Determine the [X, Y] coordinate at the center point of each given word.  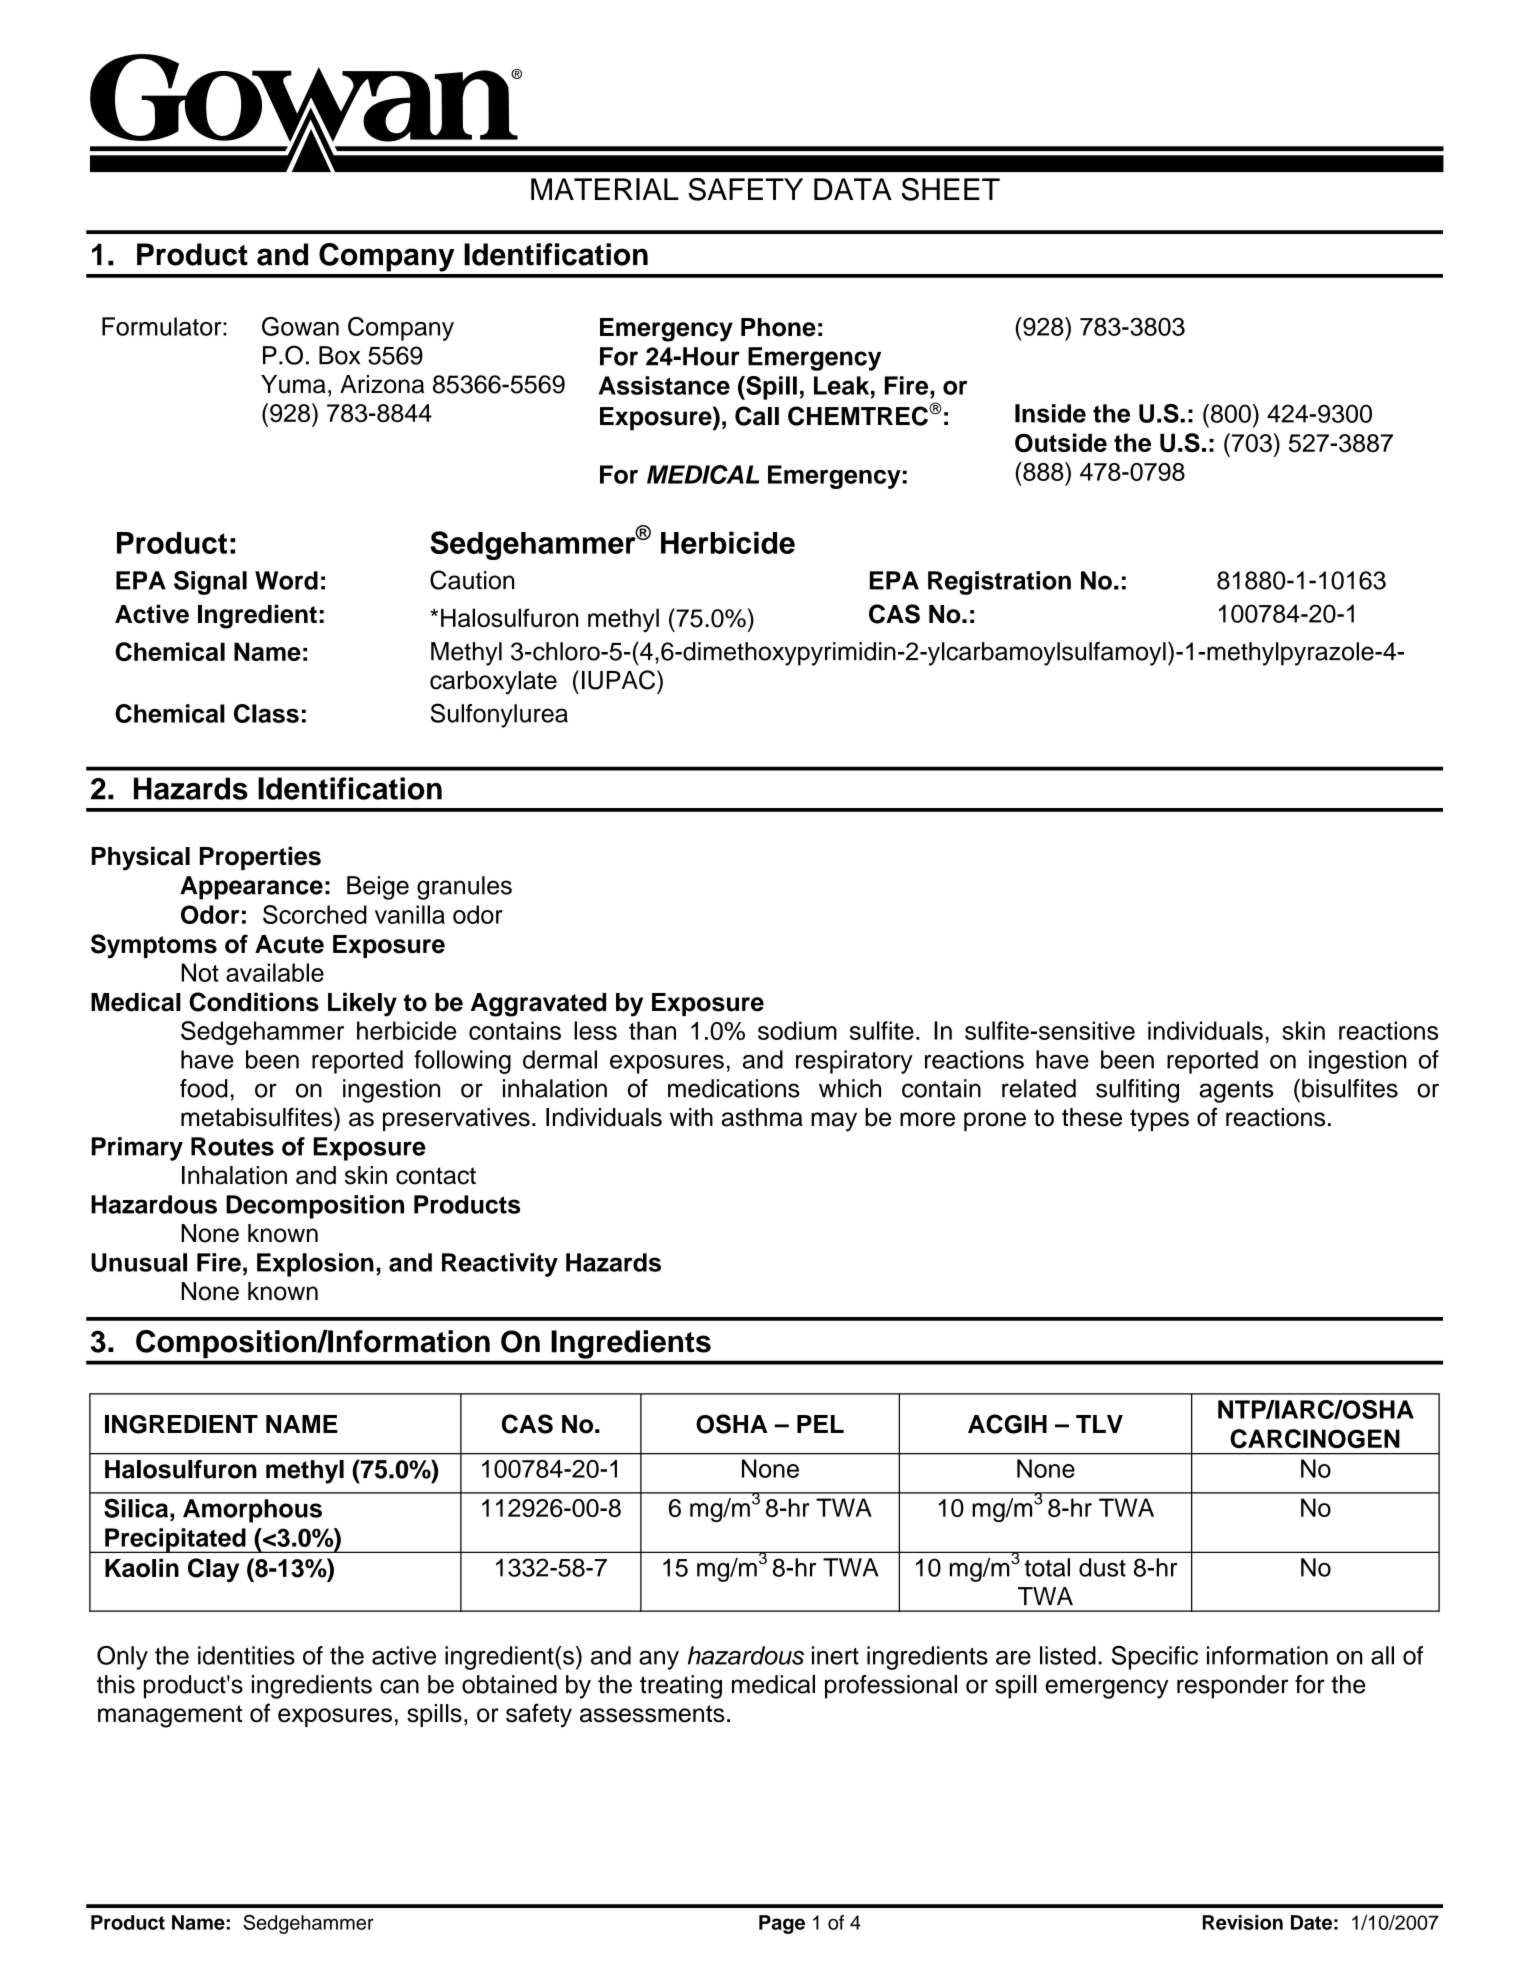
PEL [820, 1424]
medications [734, 1088]
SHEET [951, 189]
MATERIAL [605, 189]
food [204, 1088]
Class [266, 713]
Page [782, 1924]
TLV [1099, 1424]
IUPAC [620, 680]
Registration [999, 583]
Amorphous [252, 1511]
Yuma [293, 384]
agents [1236, 1091]
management [170, 1716]
